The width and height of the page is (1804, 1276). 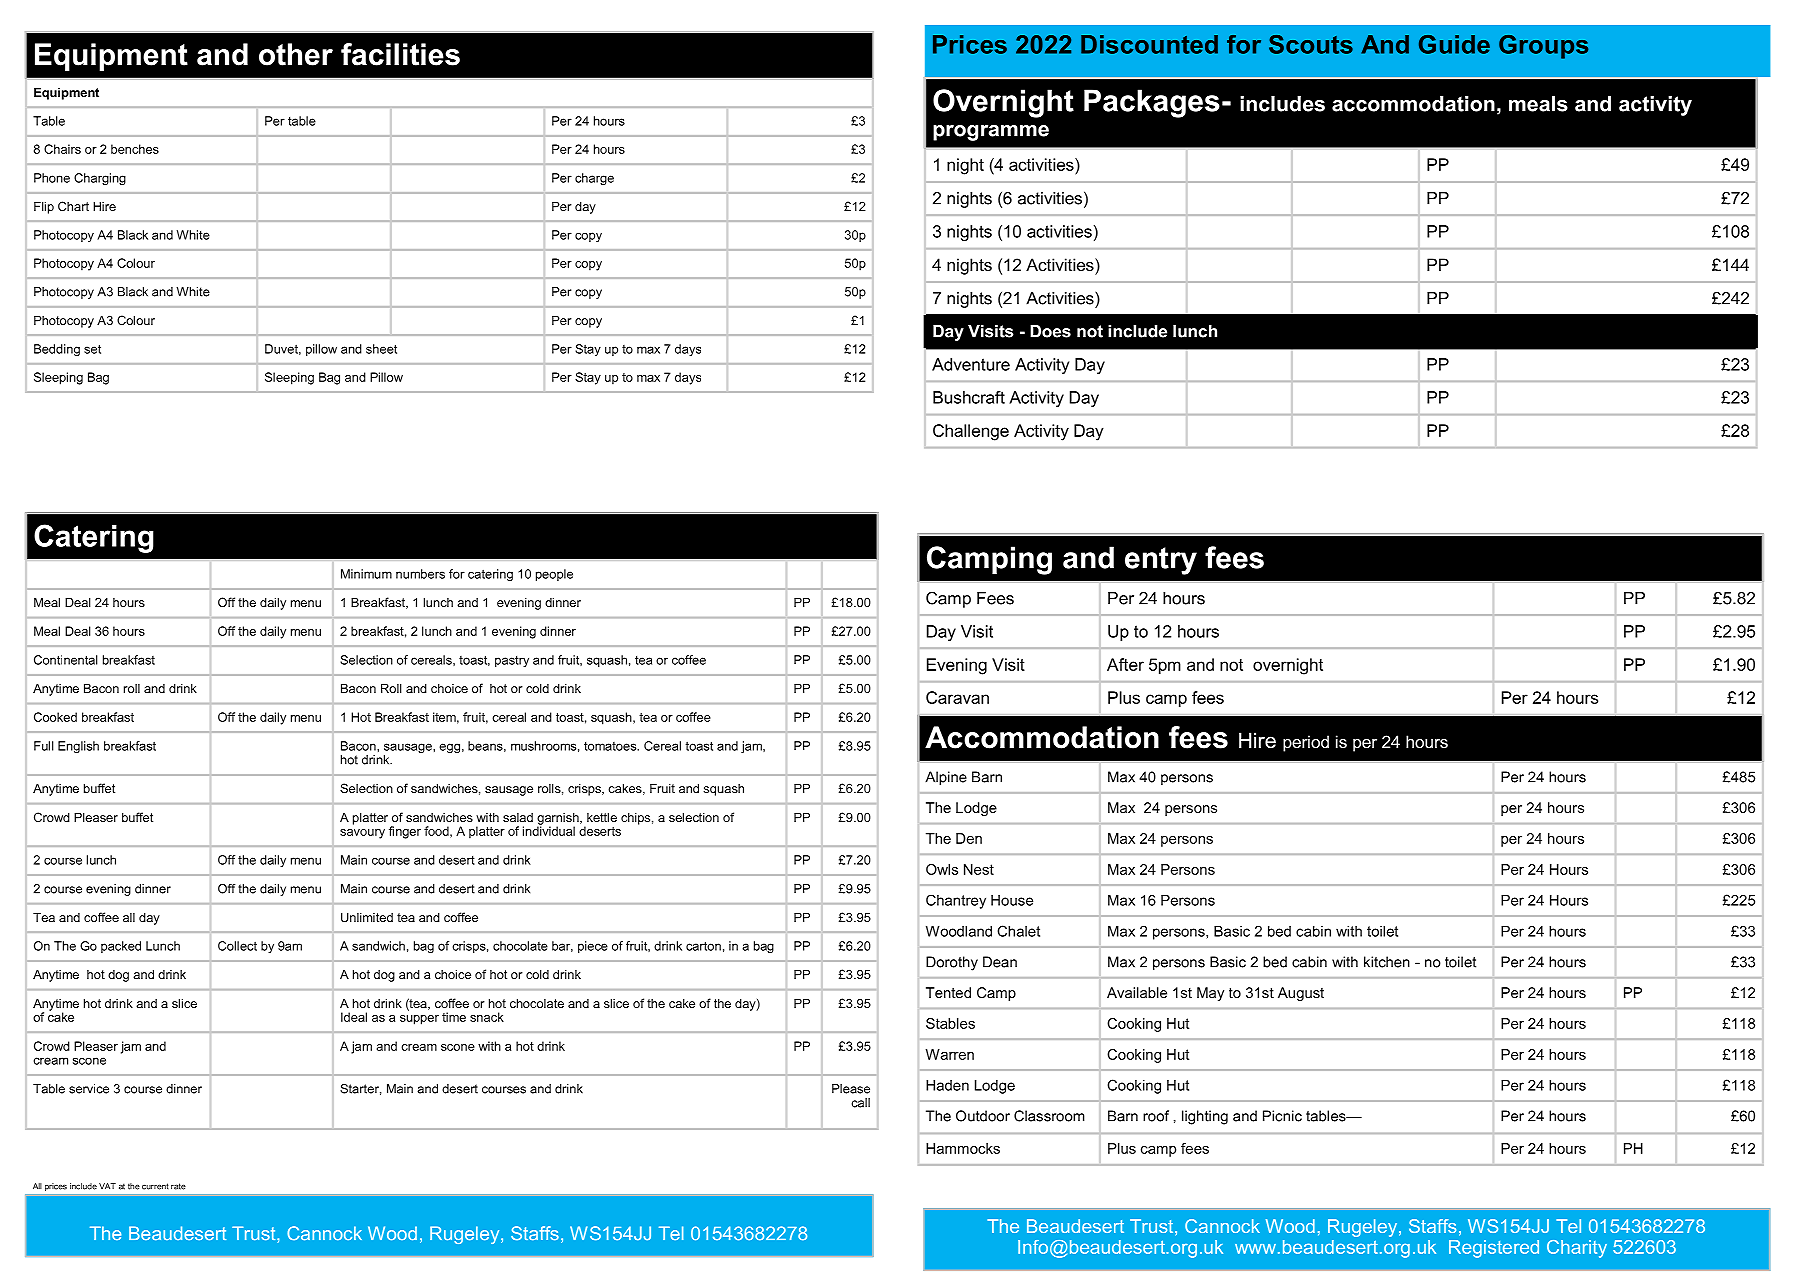 What do you see at coordinates (296, 54) in the page?
I see `other` at bounding box center [296, 54].
